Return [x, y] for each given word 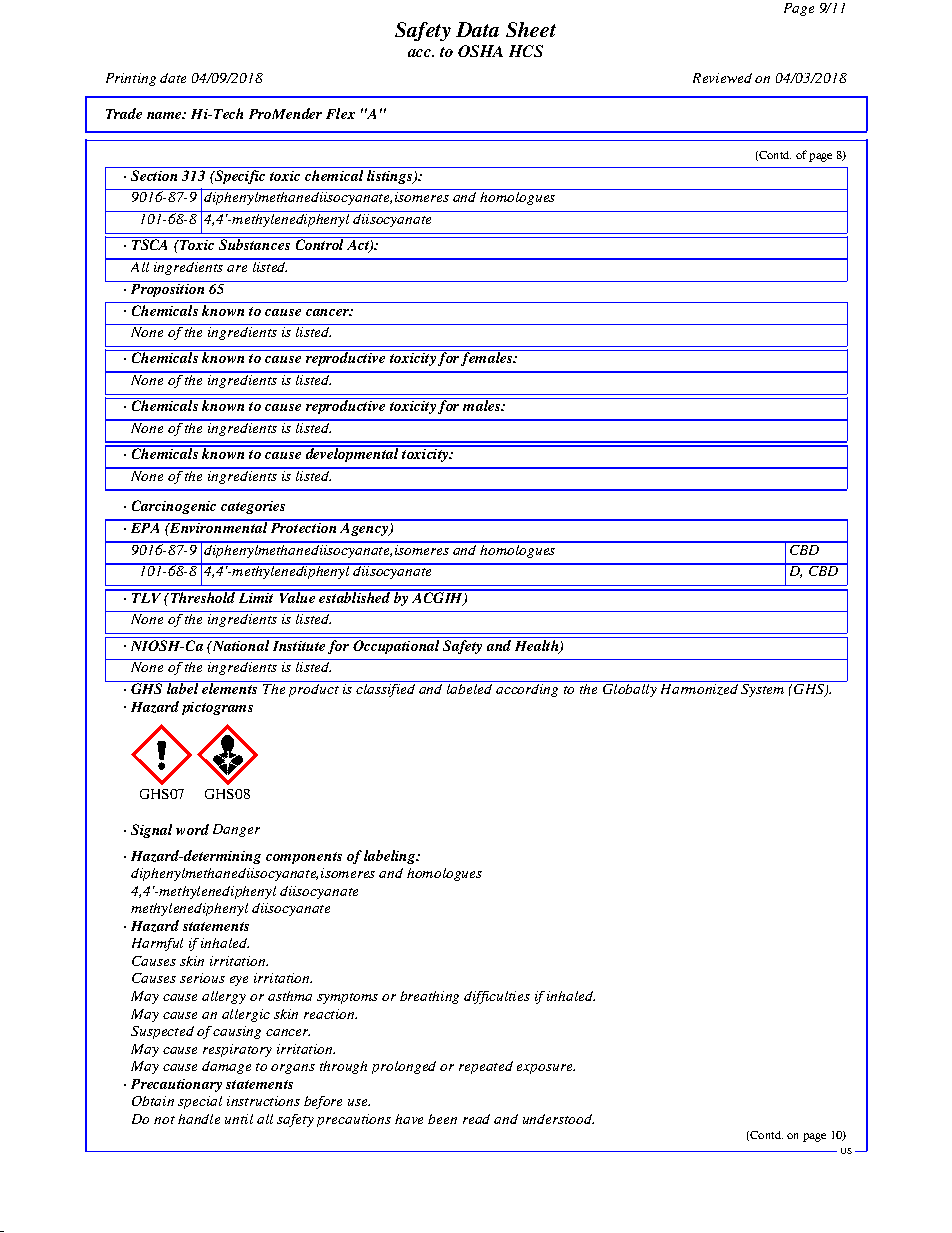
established [355, 596]
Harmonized [699, 688]
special [200, 1102]
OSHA [480, 51]
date [173, 78]
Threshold [203, 596]
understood [558, 1119]
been [442, 1119]
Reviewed [722, 78]
